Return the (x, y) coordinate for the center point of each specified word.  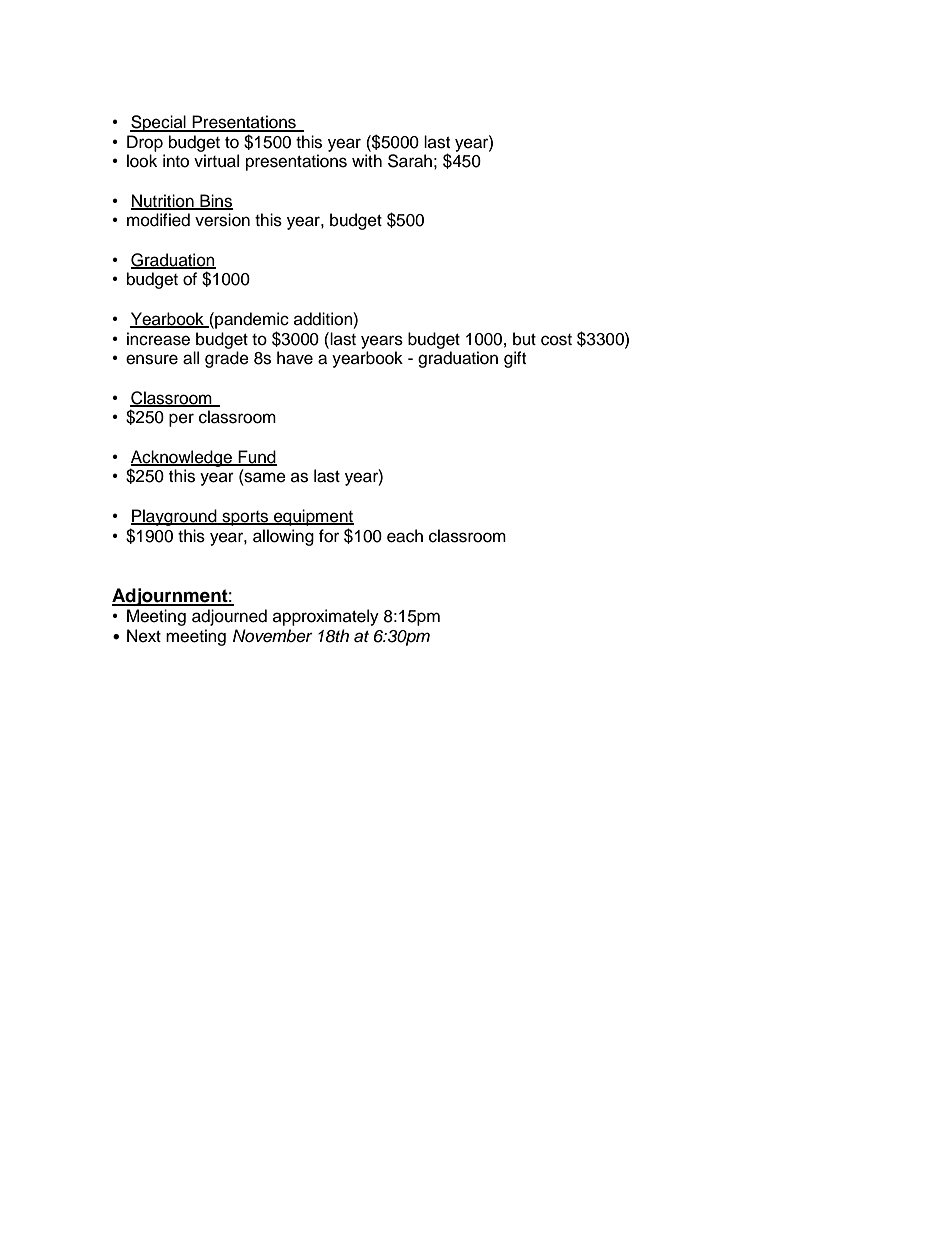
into (176, 161)
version (222, 220)
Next (144, 636)
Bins (215, 202)
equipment (313, 517)
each (405, 536)
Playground (175, 517)
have (295, 358)
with (367, 160)
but (524, 339)
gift (515, 359)
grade (227, 359)
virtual (216, 161)
